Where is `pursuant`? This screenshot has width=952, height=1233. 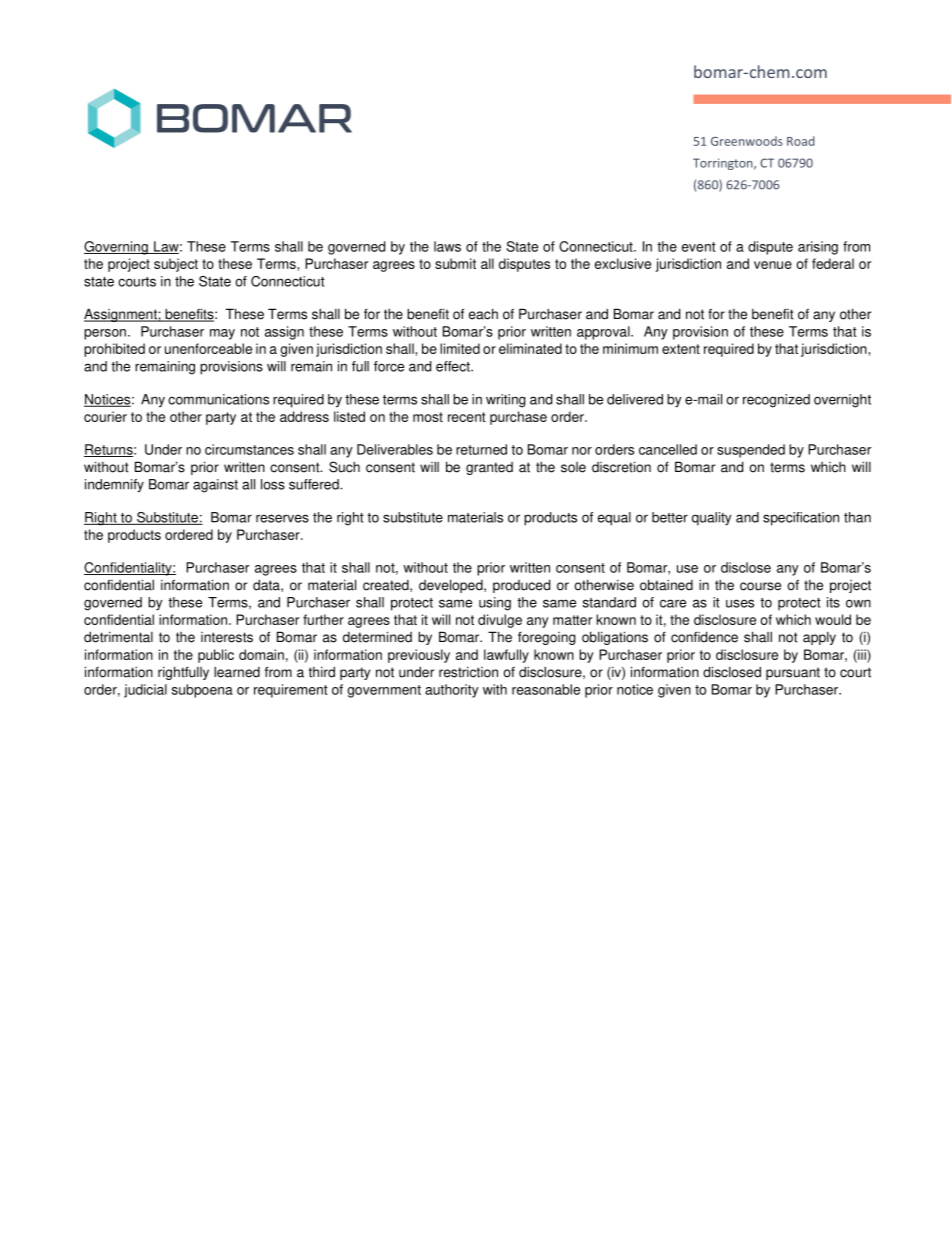 pursuant is located at coordinates (793, 673).
